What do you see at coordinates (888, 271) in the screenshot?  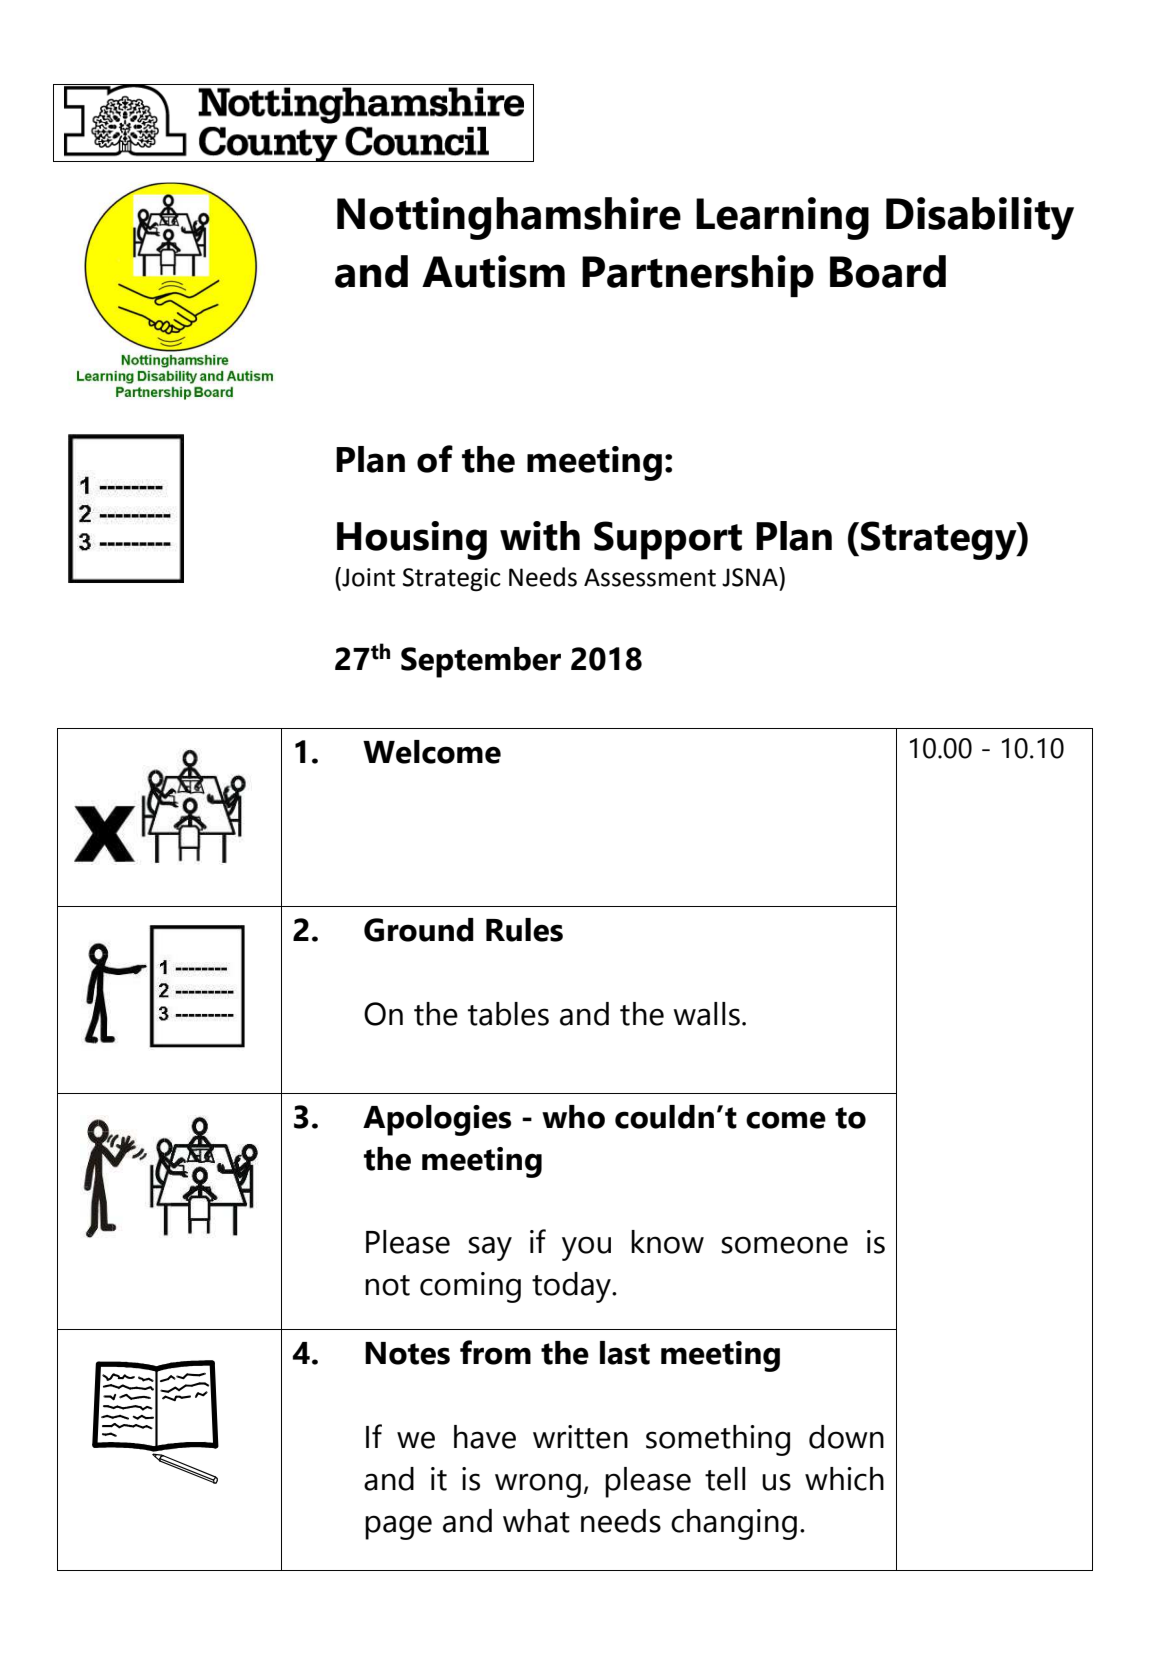 I see `Board` at bounding box center [888, 271].
